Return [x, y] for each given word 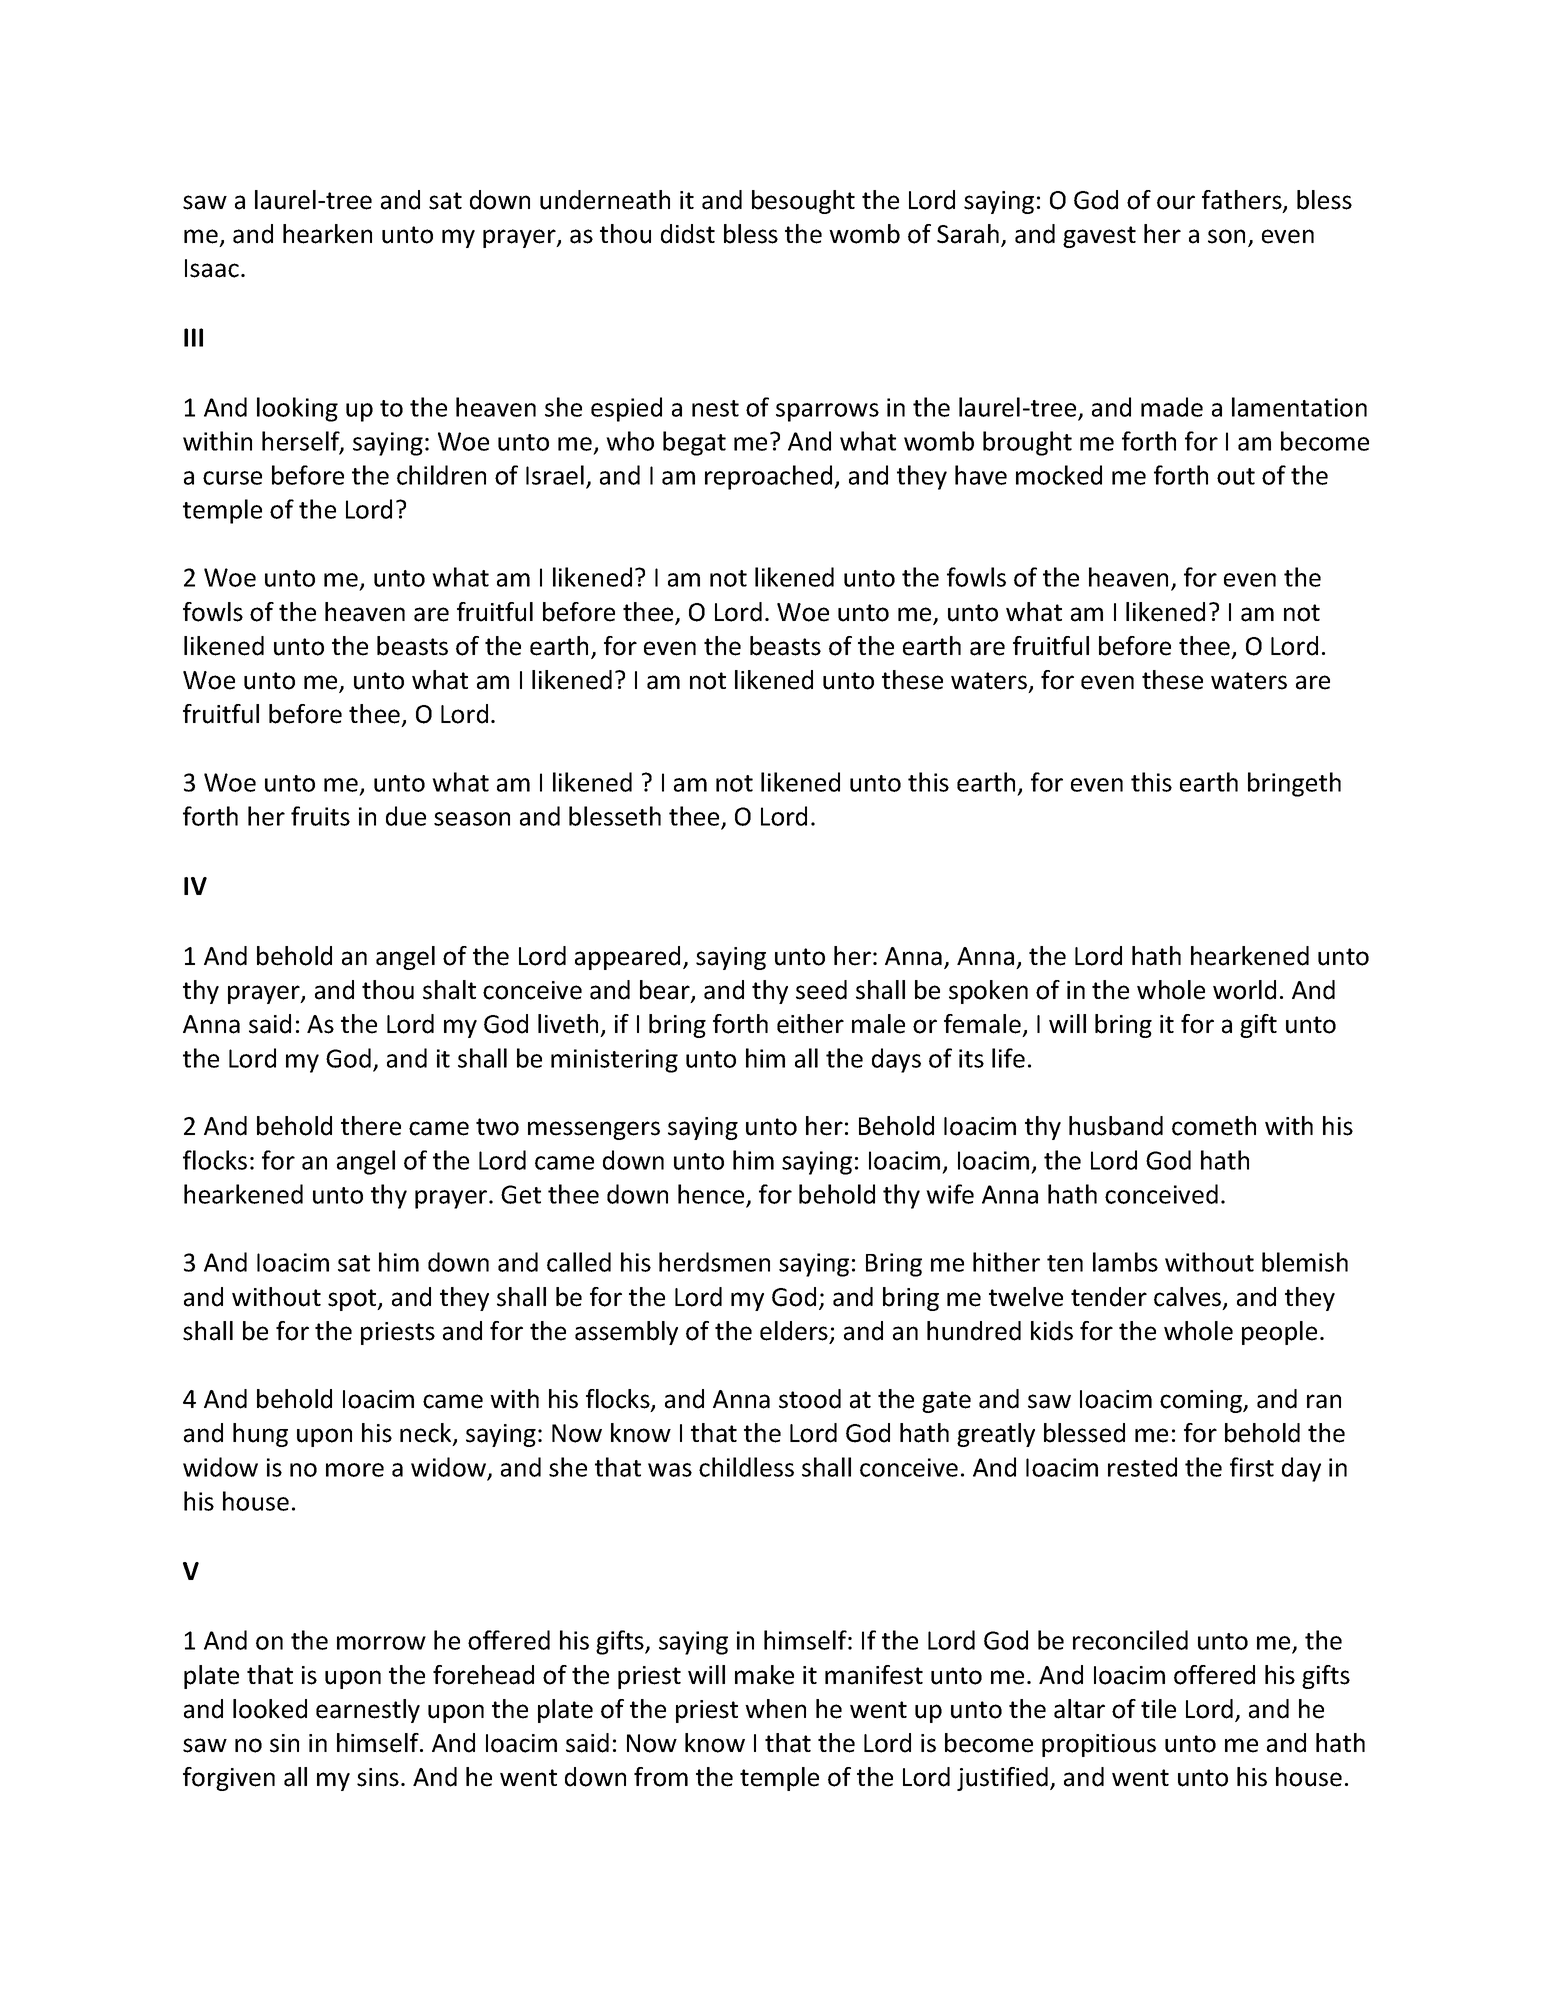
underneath [605, 200]
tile [1158, 1709]
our [1176, 202]
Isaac [212, 268]
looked [270, 1709]
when [775, 1709]
